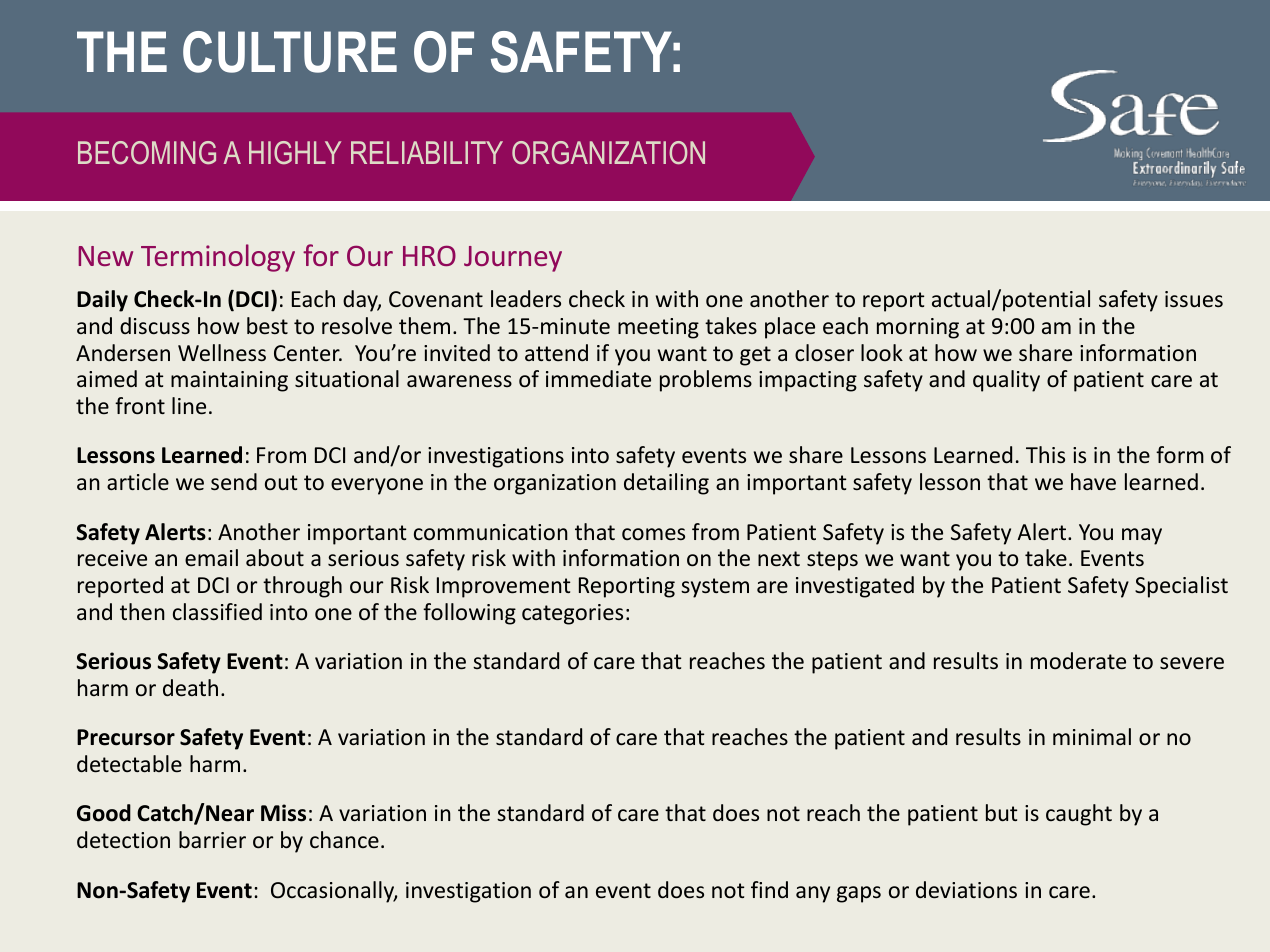 The width and height of the image is (1270, 952). What do you see at coordinates (290, 52) in the image?
I see `CULTURE` at bounding box center [290, 52].
